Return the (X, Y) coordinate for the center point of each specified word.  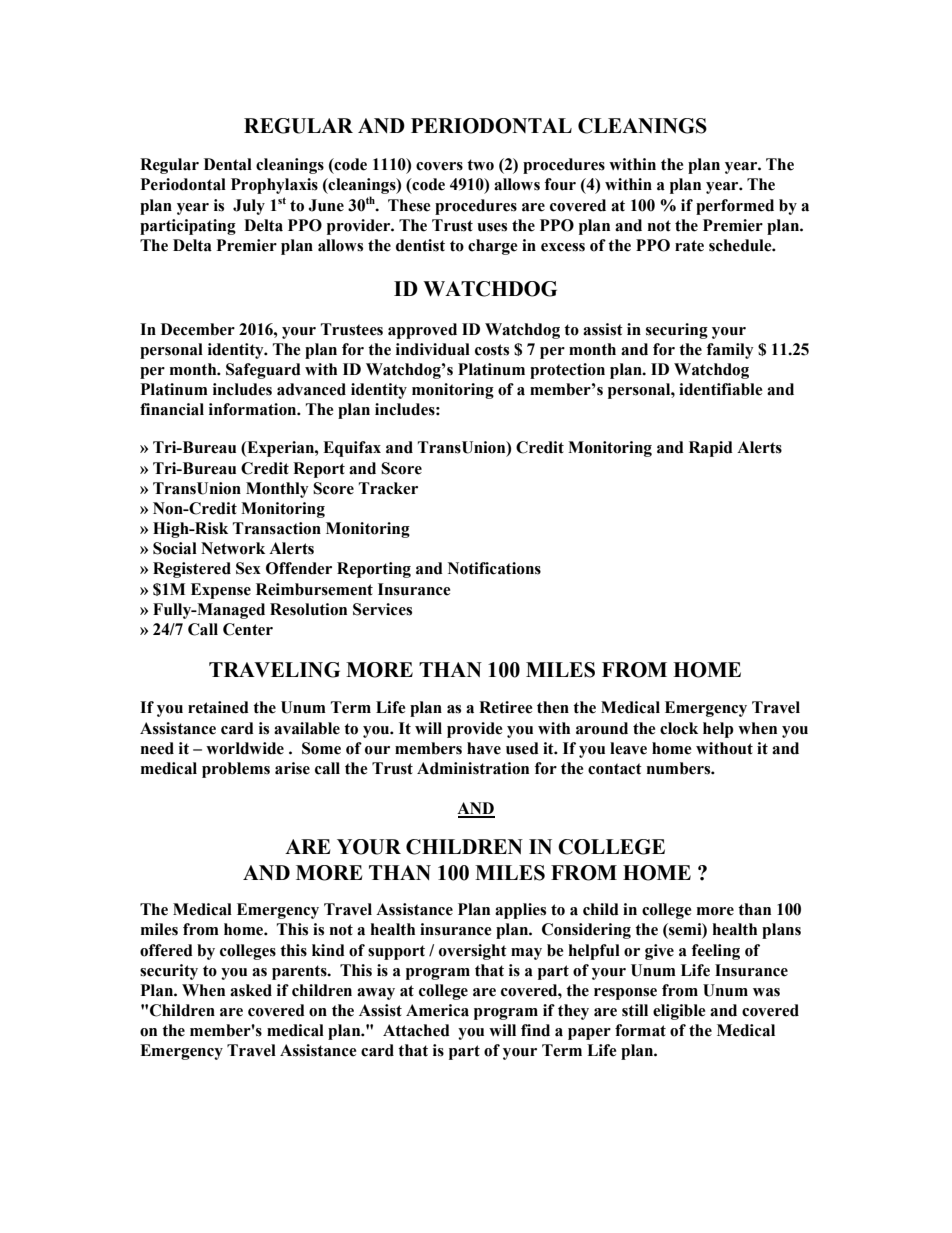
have (484, 748)
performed (735, 207)
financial (172, 409)
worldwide (245, 748)
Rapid (711, 449)
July (249, 207)
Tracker (388, 488)
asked (251, 990)
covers (439, 166)
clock (679, 728)
